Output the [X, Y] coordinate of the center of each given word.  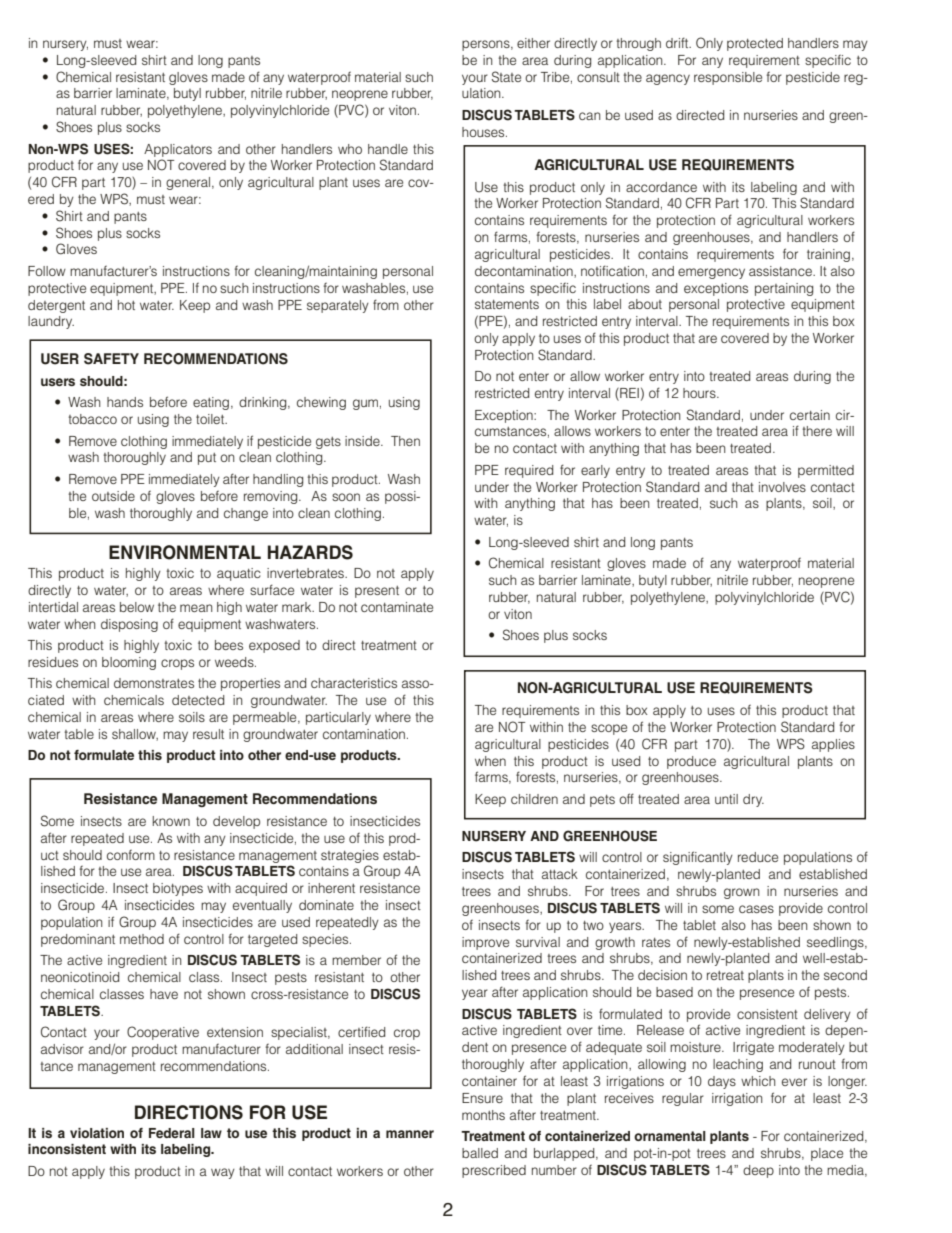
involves [782, 487]
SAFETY [111, 359]
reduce [758, 857]
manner [410, 1134]
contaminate [397, 607]
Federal [172, 1133]
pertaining [784, 289]
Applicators [178, 150]
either [533, 43]
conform [131, 855]
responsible [728, 78]
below [137, 607]
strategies [350, 856]
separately [338, 306]
